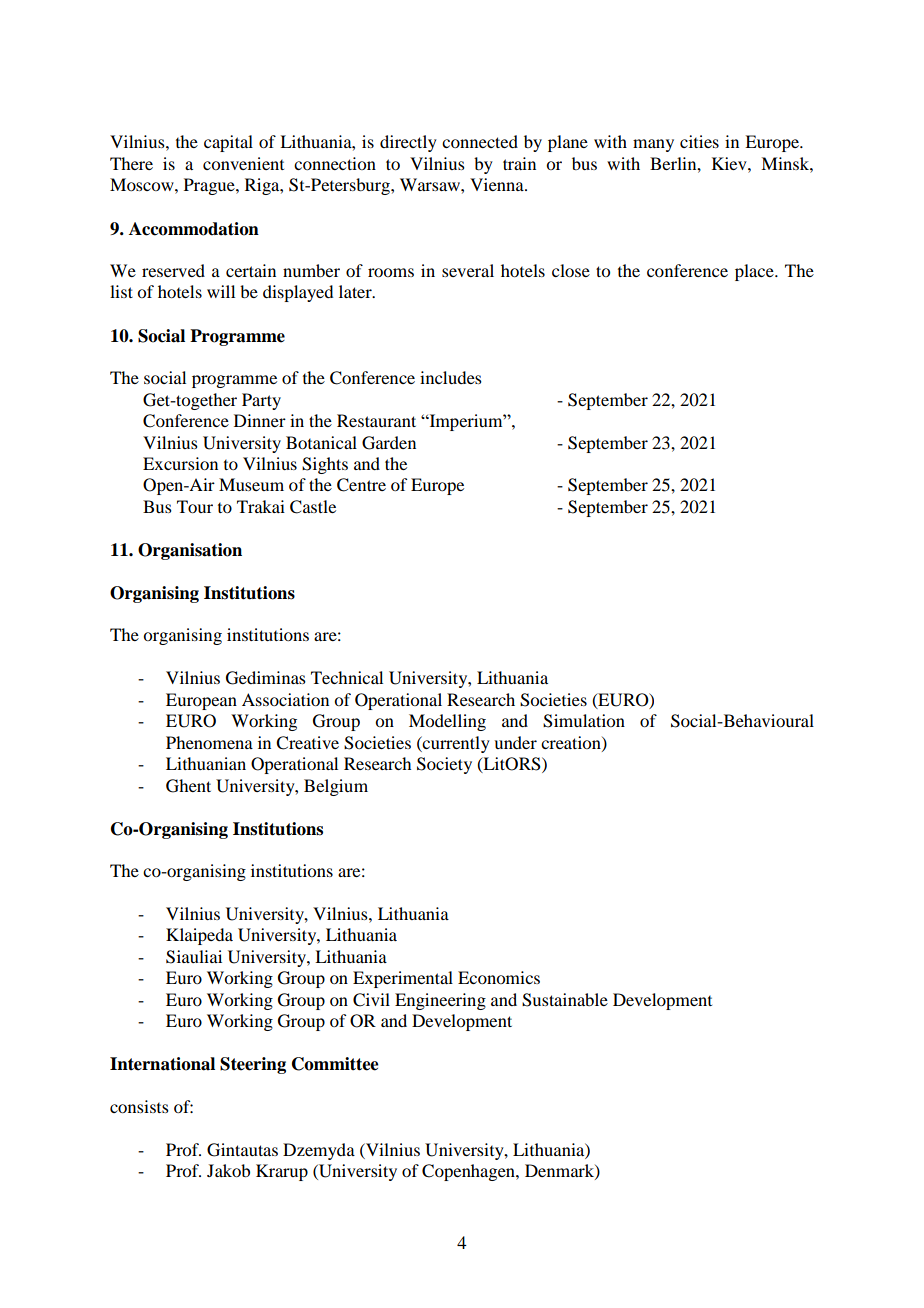 Image resolution: width=924 pixels, height=1308 pixels. I want to click on Sustainable, so click(565, 1000).
